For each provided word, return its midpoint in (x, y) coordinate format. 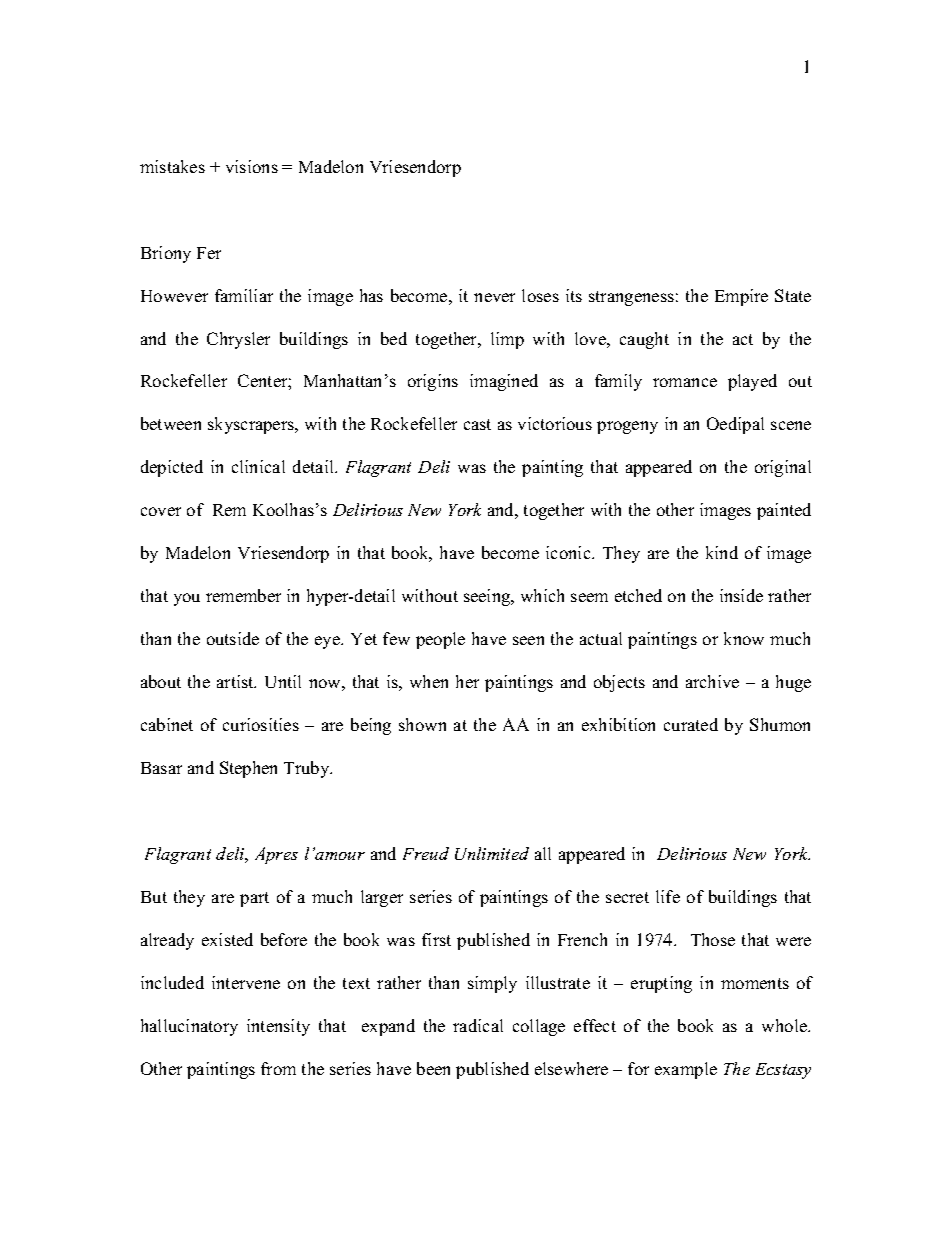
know (744, 638)
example (686, 1070)
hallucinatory (189, 1027)
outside (233, 638)
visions (252, 166)
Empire (741, 297)
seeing (488, 597)
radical (478, 1025)
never (494, 297)
